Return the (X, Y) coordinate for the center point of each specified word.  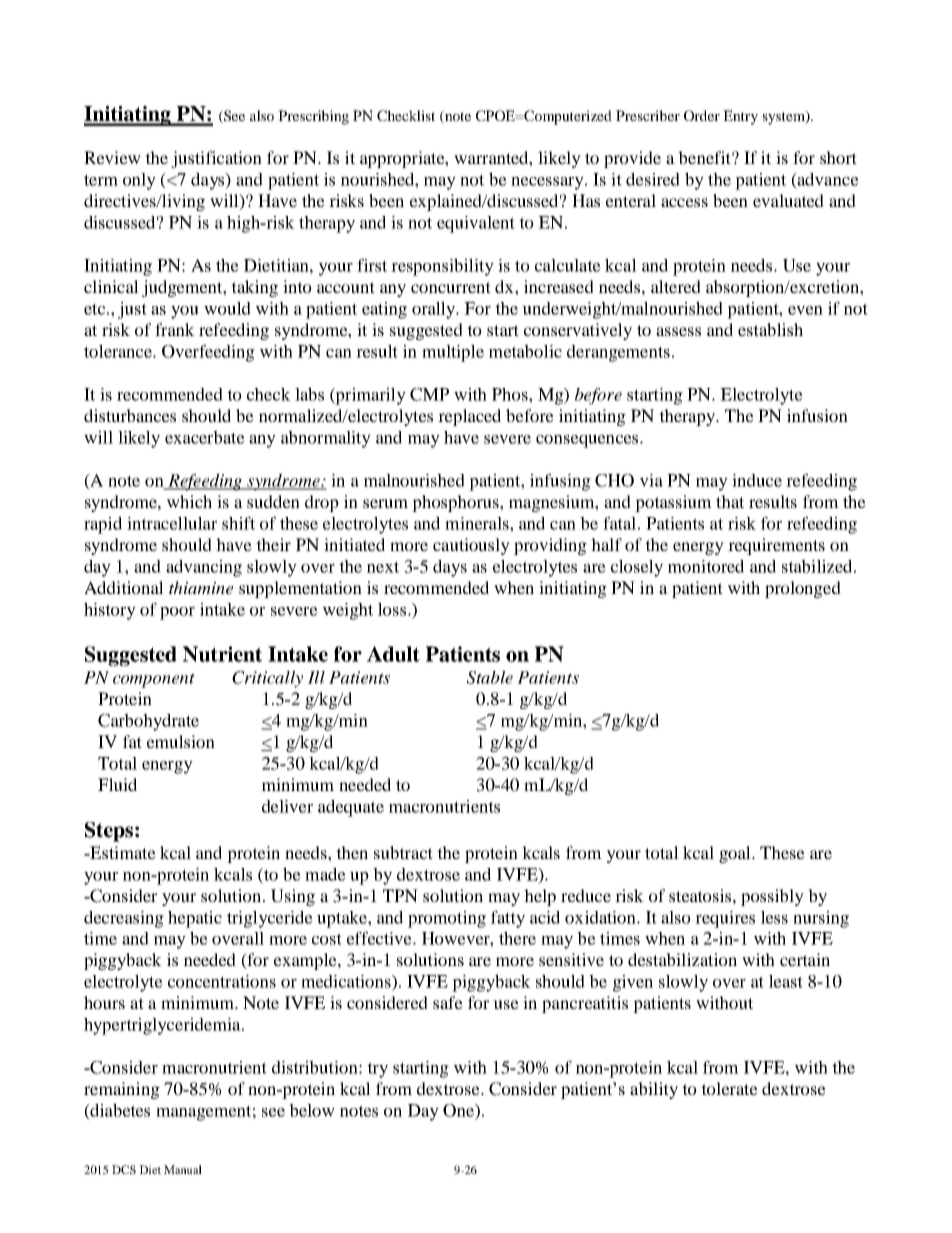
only (139, 181)
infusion (817, 415)
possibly (772, 897)
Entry (740, 117)
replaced (469, 417)
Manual (183, 1169)
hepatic (195, 919)
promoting (447, 919)
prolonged (803, 589)
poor (177, 613)
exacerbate (205, 437)
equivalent (476, 224)
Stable (490, 677)
